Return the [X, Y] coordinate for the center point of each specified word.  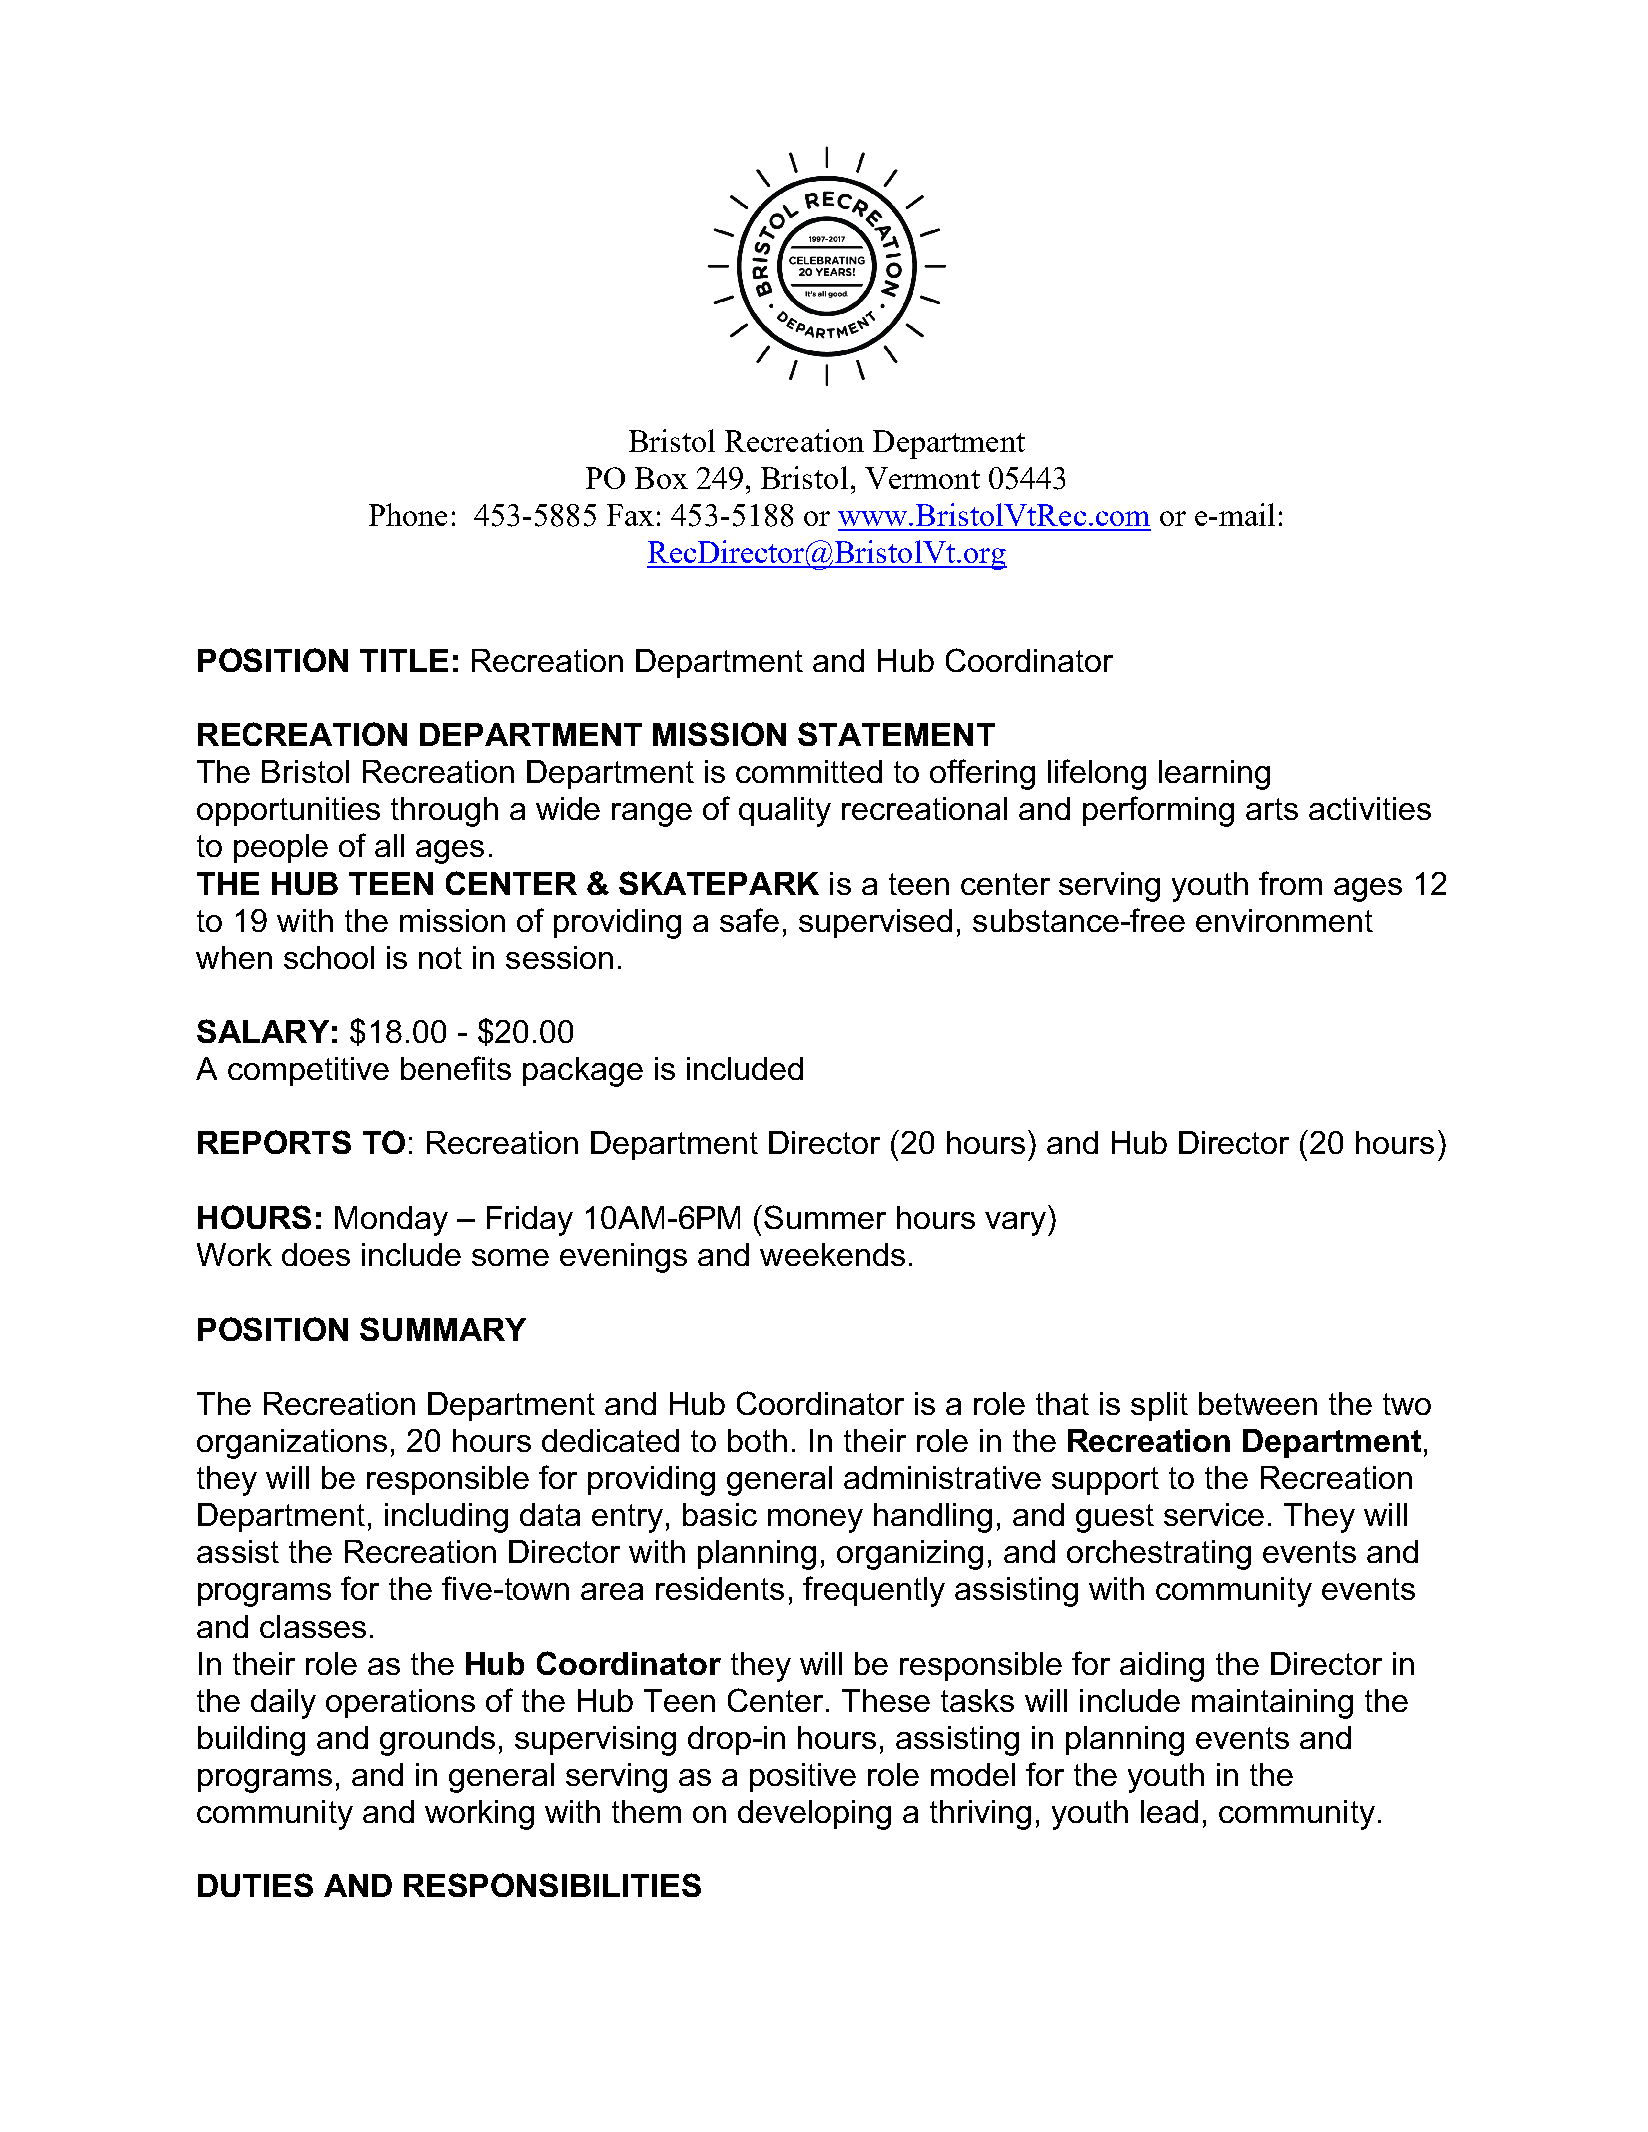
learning [1214, 775]
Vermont [922, 478]
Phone [408, 514]
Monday [391, 1221]
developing [814, 1815]
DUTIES [255, 1885]
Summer [825, 1217]
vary [1015, 1224]
